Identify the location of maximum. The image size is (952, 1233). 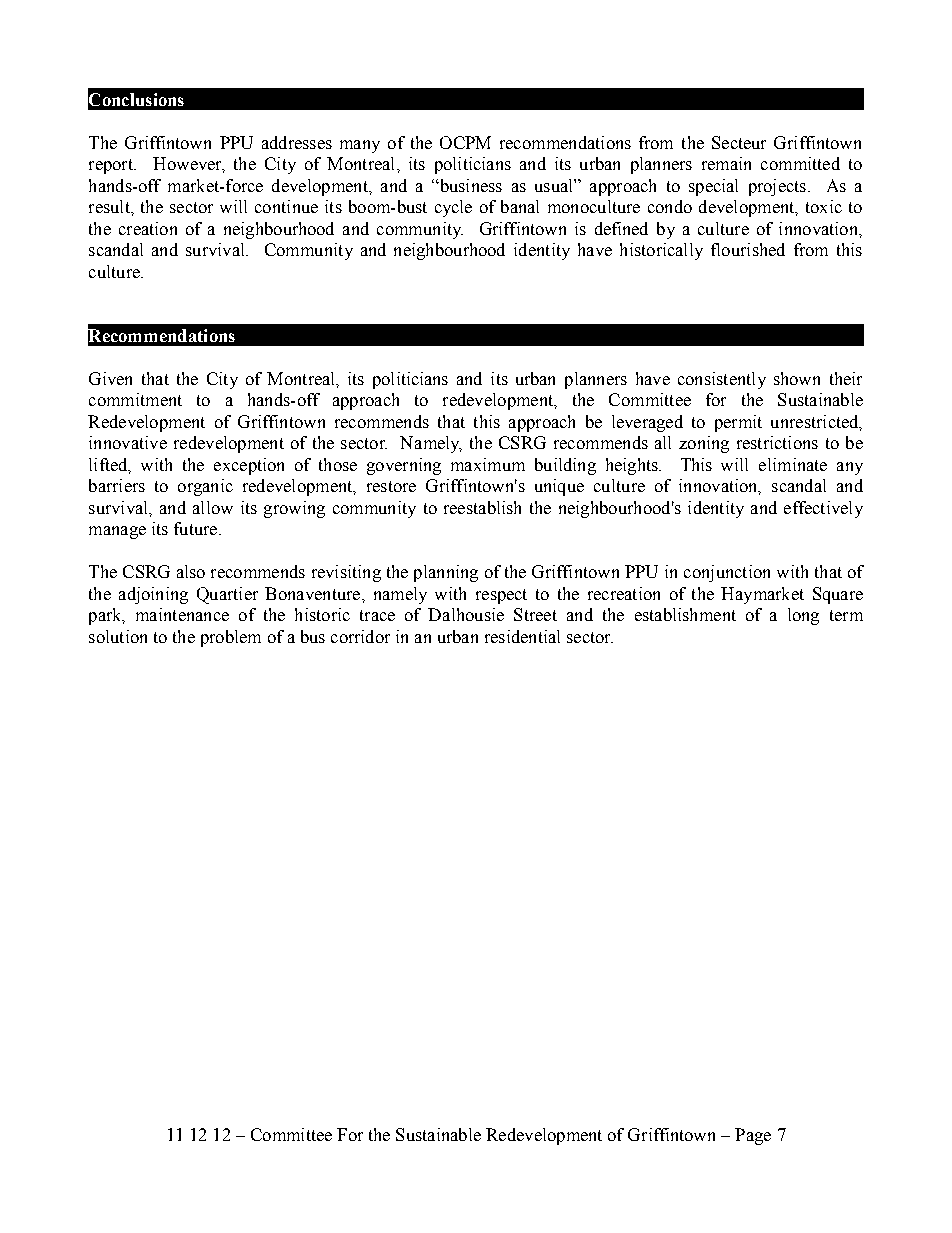
(488, 464).
